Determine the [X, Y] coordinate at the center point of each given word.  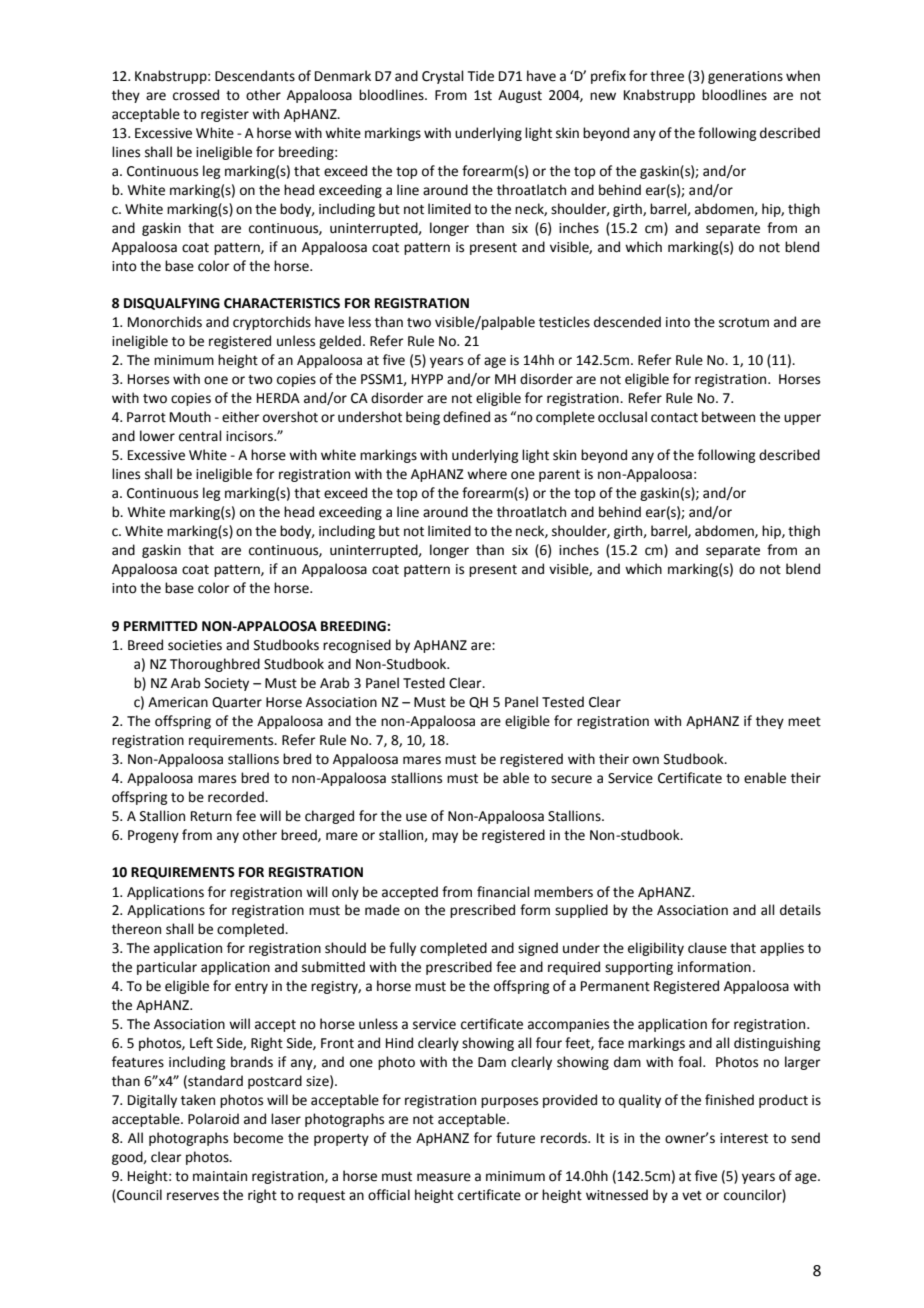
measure [444, 1177]
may [445, 837]
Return [211, 816]
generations [745, 77]
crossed [196, 95]
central [200, 436]
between [728, 417]
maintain [220, 1176]
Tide [481, 76]
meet [804, 722]
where [487, 474]
